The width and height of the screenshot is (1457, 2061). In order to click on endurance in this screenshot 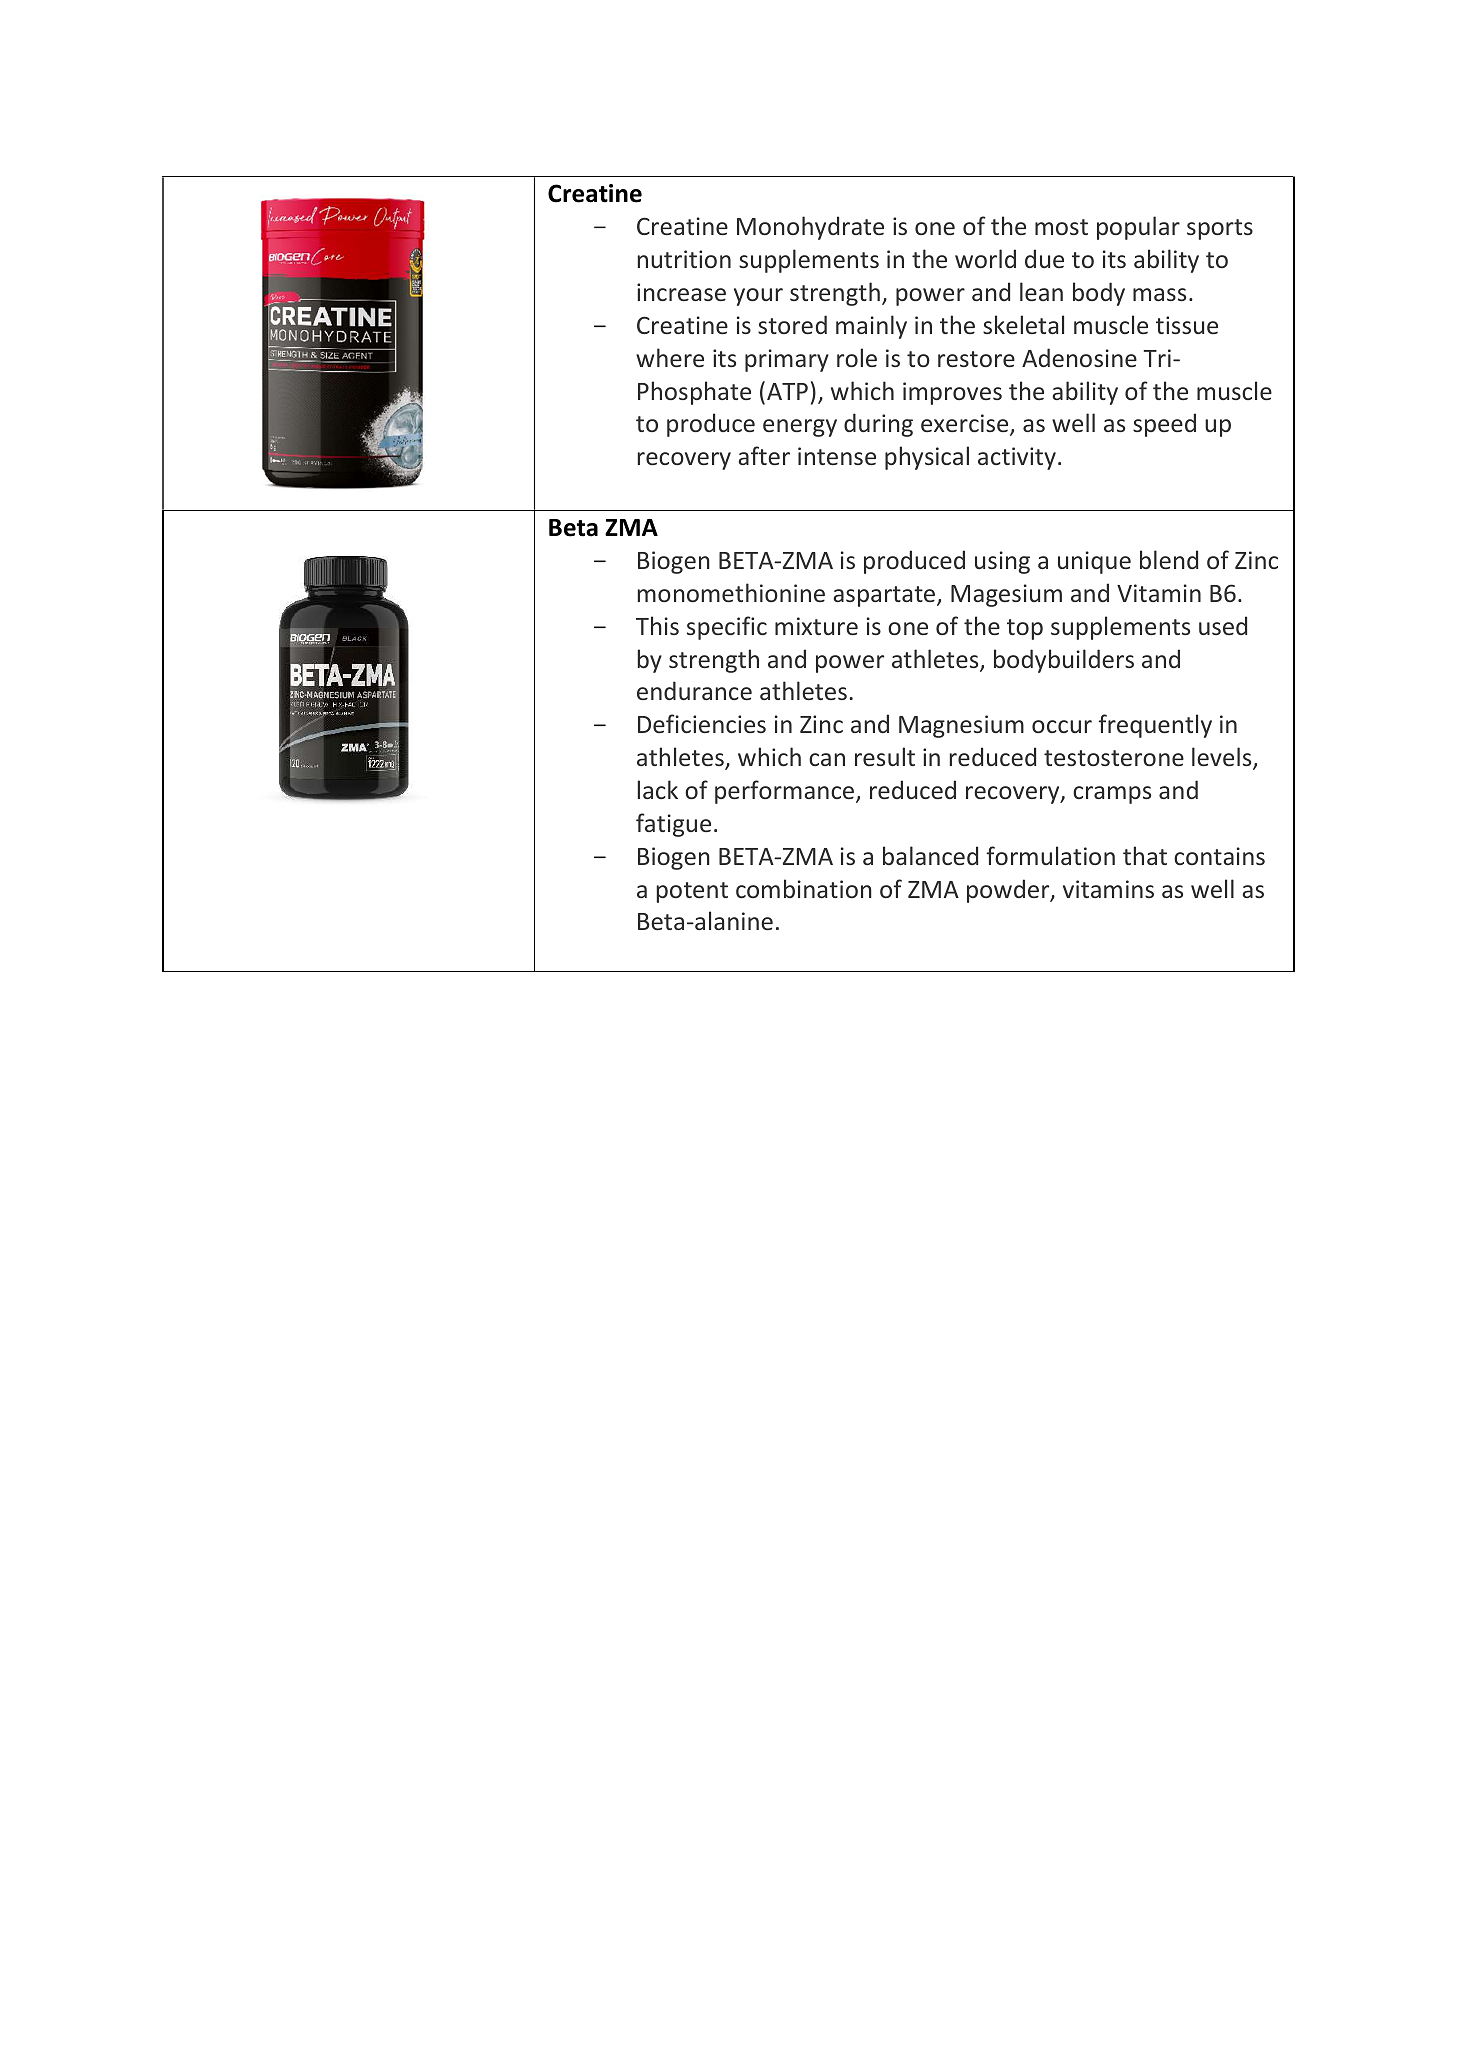, I will do `click(694, 690)`.
